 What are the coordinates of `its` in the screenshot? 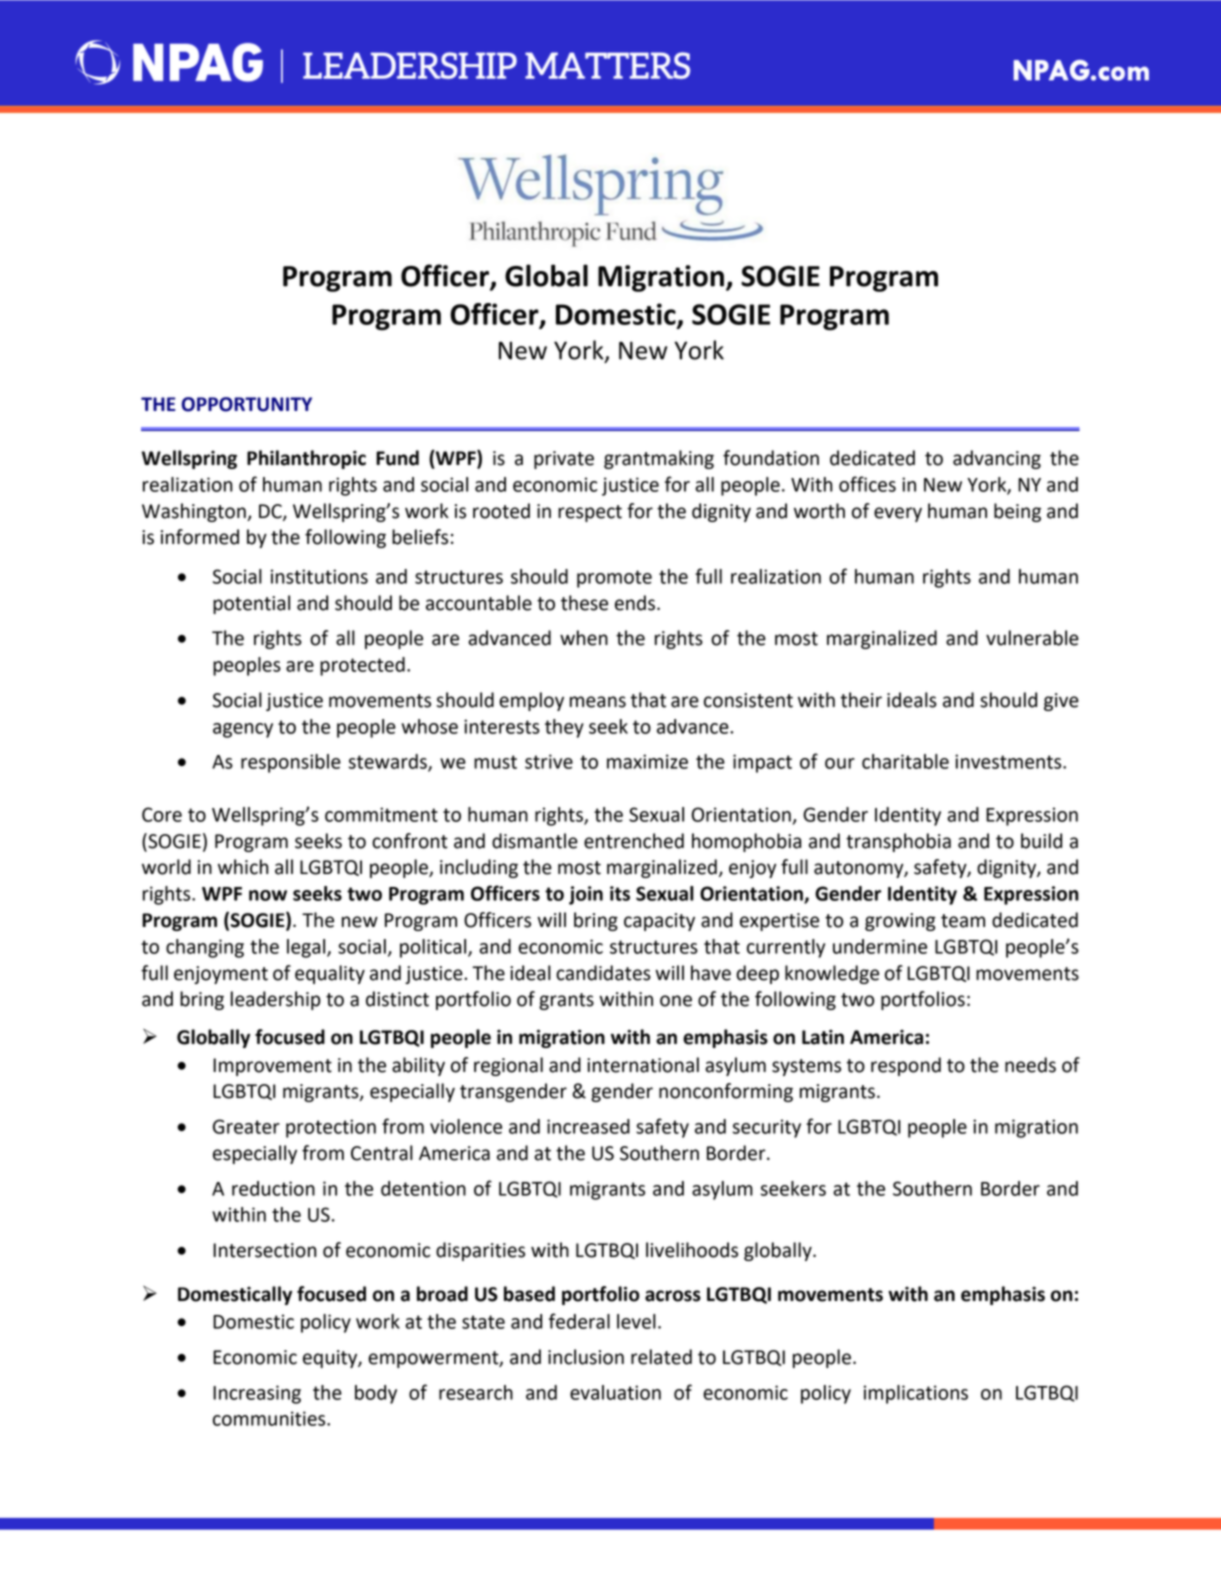 It's located at (620, 893).
